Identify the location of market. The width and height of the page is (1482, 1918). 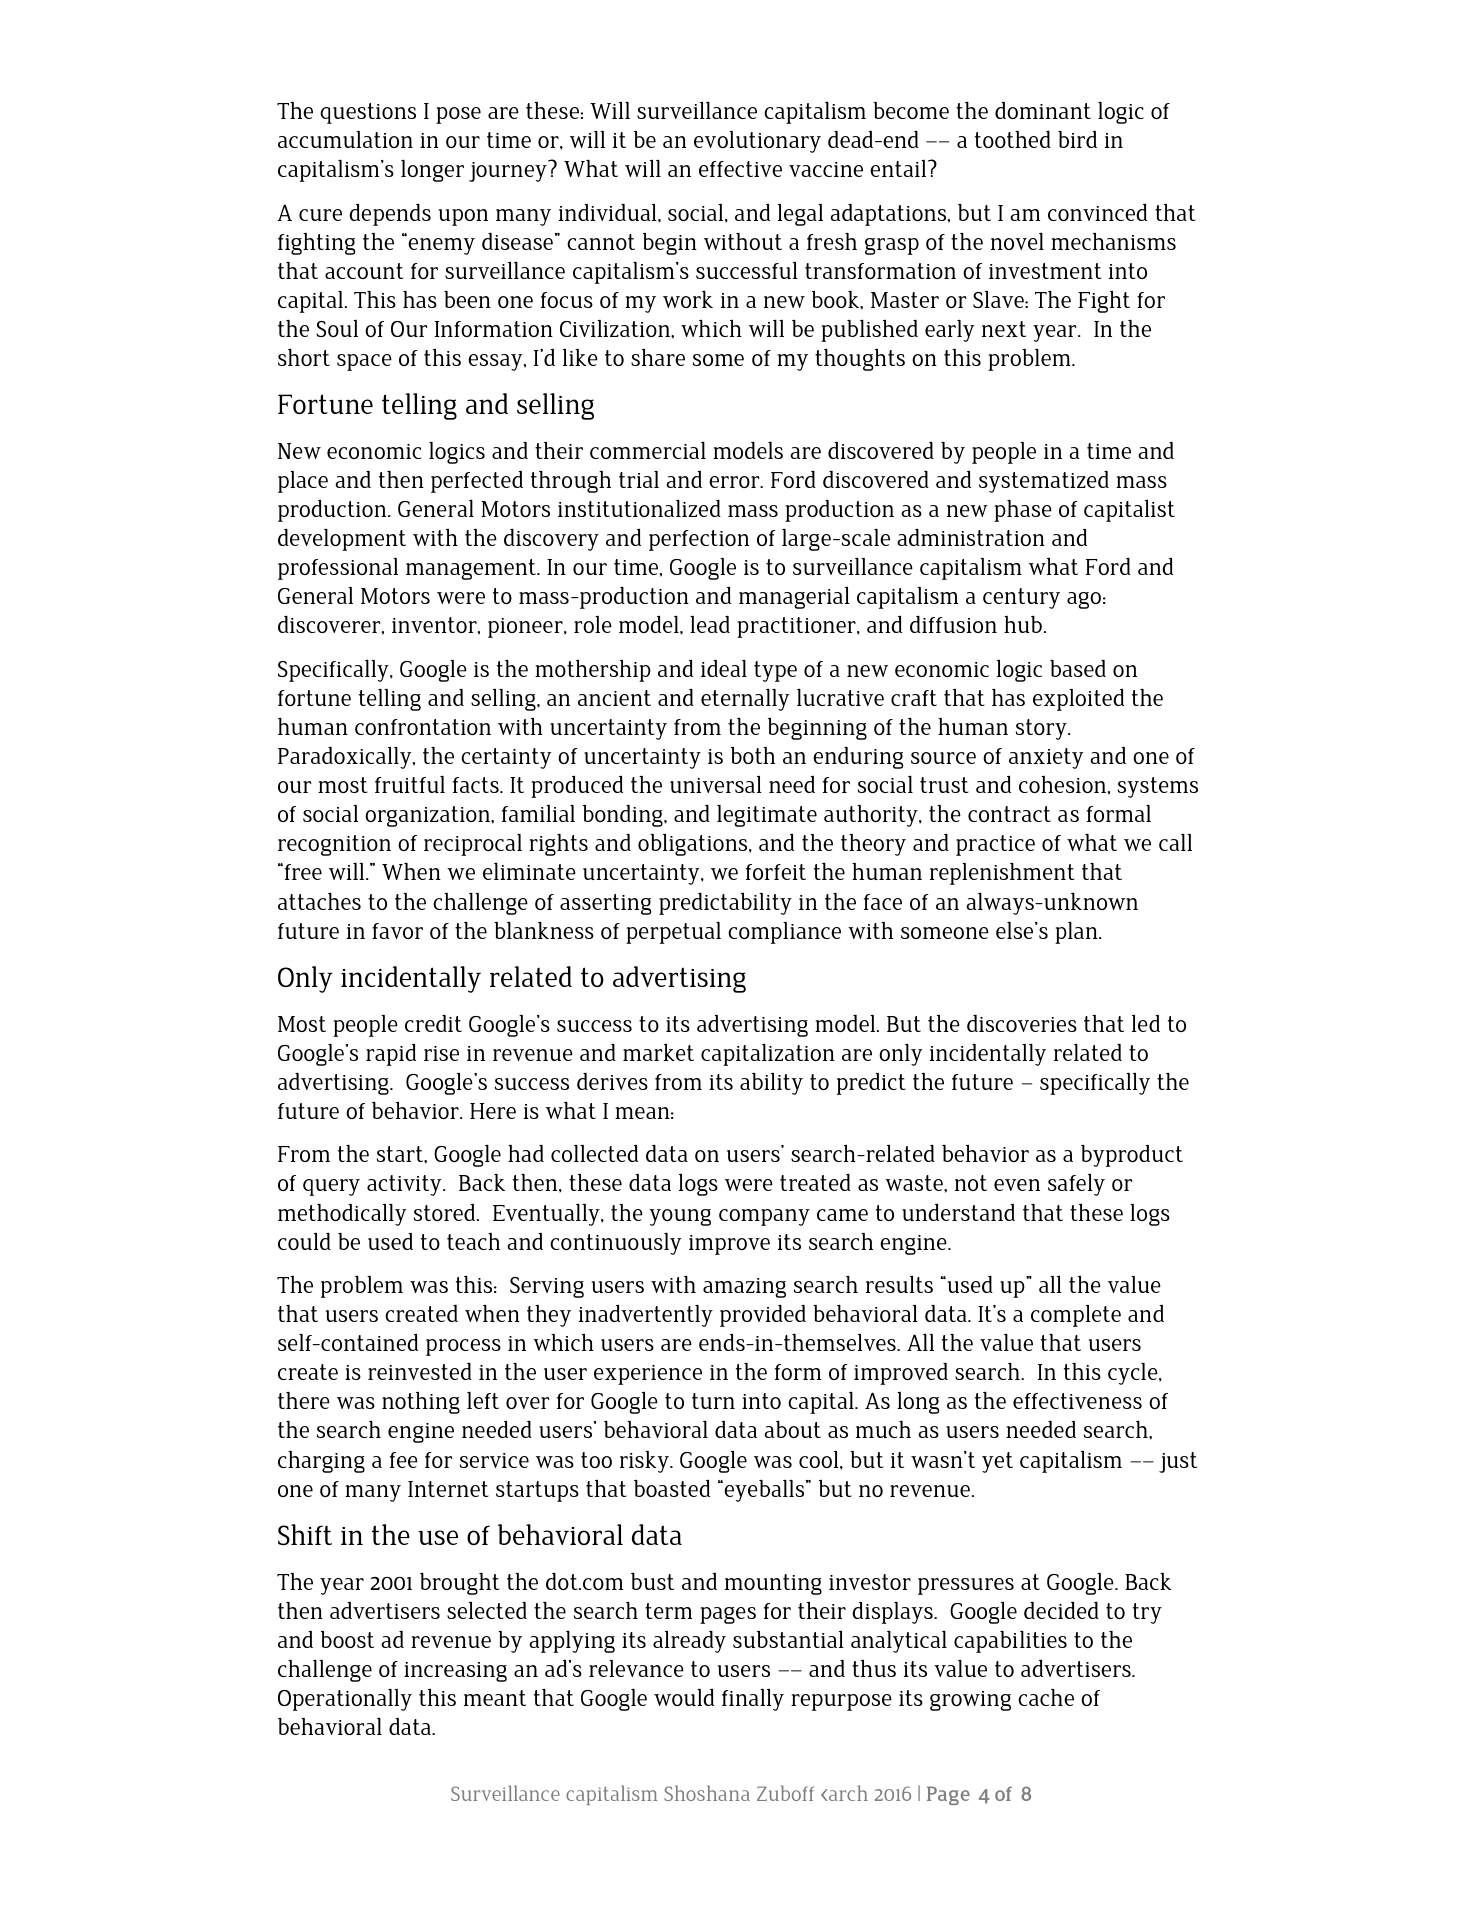
(658, 1052).
